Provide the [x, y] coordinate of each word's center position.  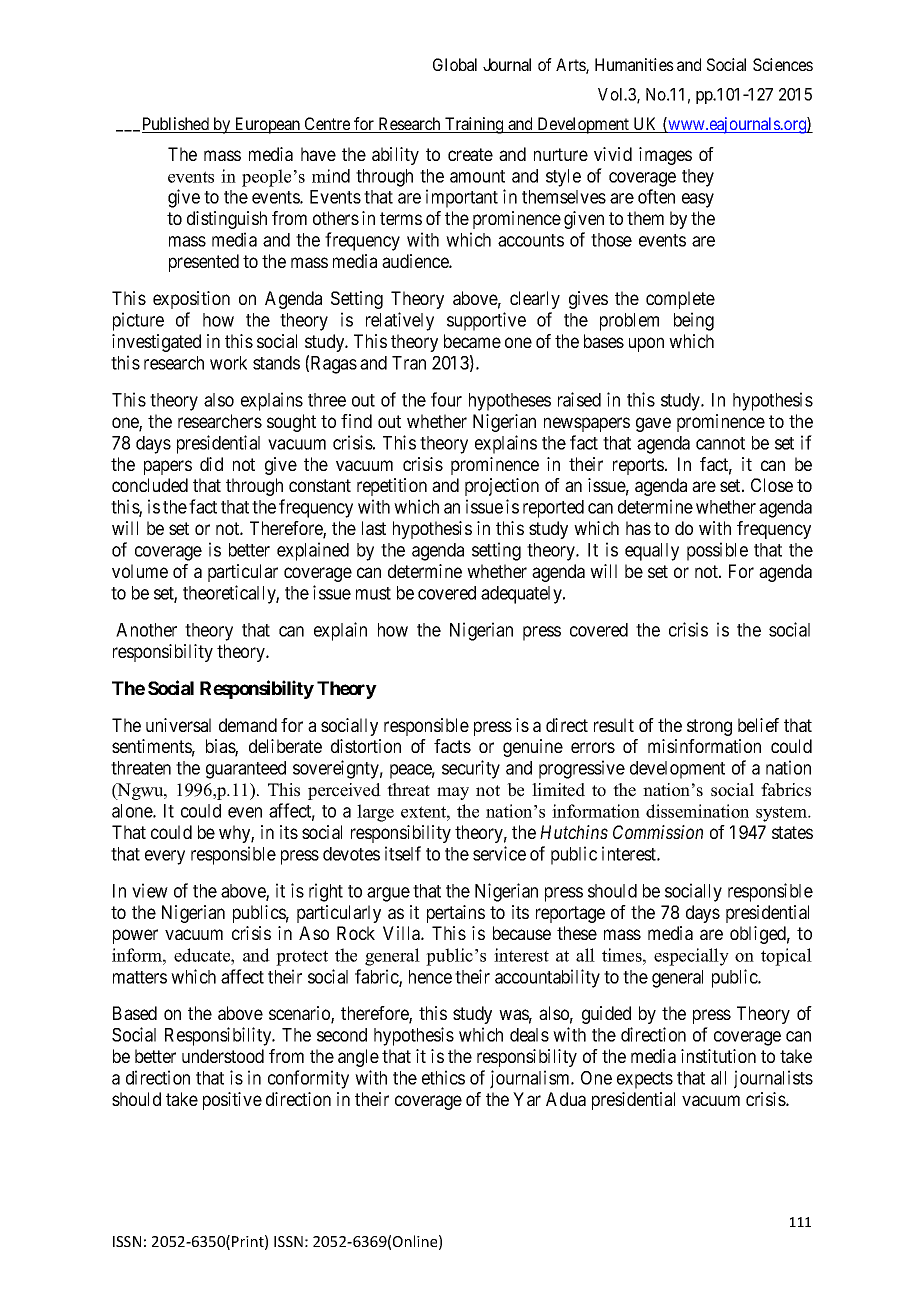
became [472, 341]
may [453, 793]
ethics [443, 1077]
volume [140, 571]
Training [474, 125]
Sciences [783, 64]
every [165, 857]
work [228, 363]
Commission [658, 832]
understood [223, 1056]
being [694, 321]
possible [717, 551]
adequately [522, 595]
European [267, 125]
